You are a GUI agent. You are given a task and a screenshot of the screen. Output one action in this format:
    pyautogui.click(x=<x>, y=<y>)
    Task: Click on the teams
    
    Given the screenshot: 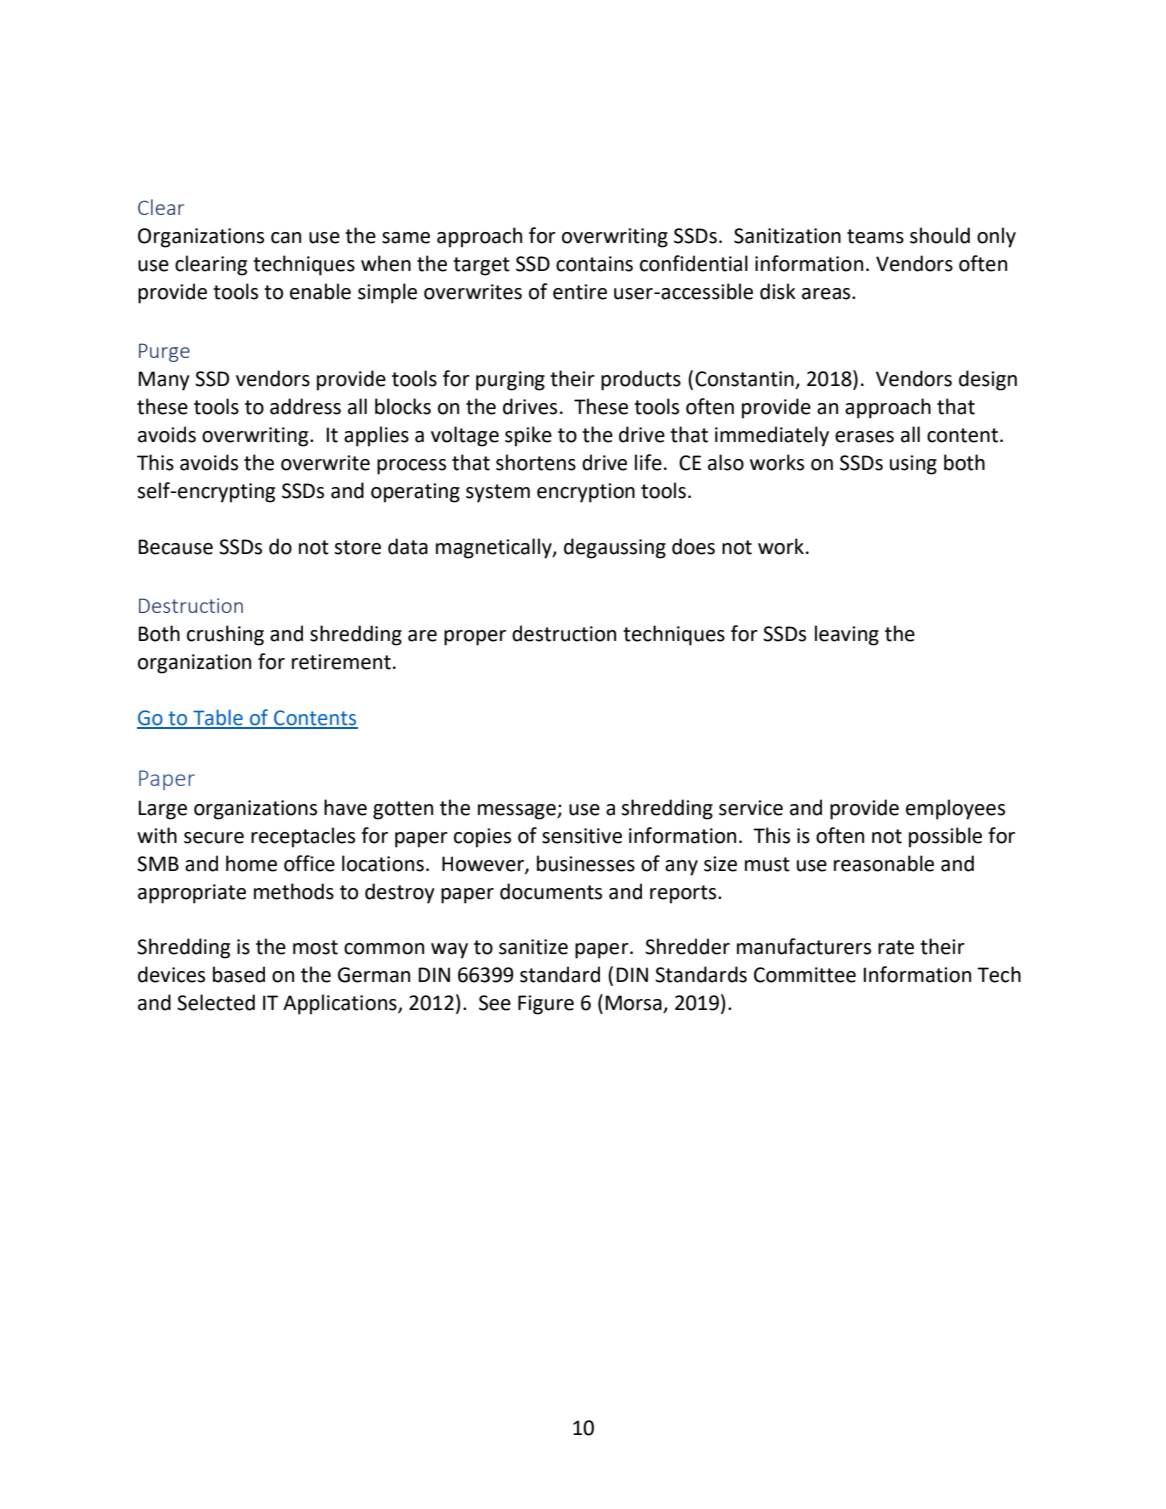 What is the action you would take?
    pyautogui.click(x=875, y=236)
